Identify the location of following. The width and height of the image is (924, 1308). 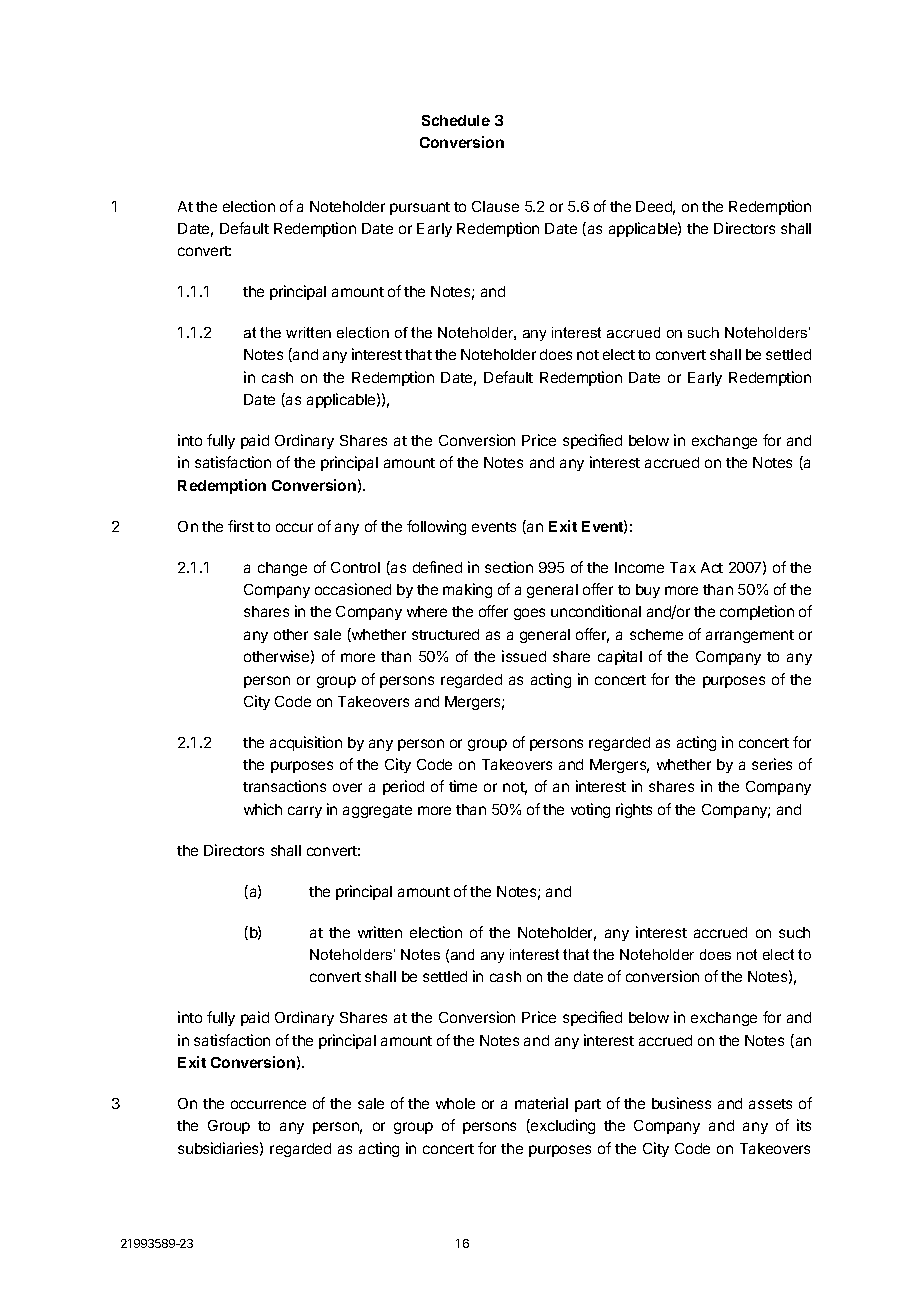
(436, 527).
